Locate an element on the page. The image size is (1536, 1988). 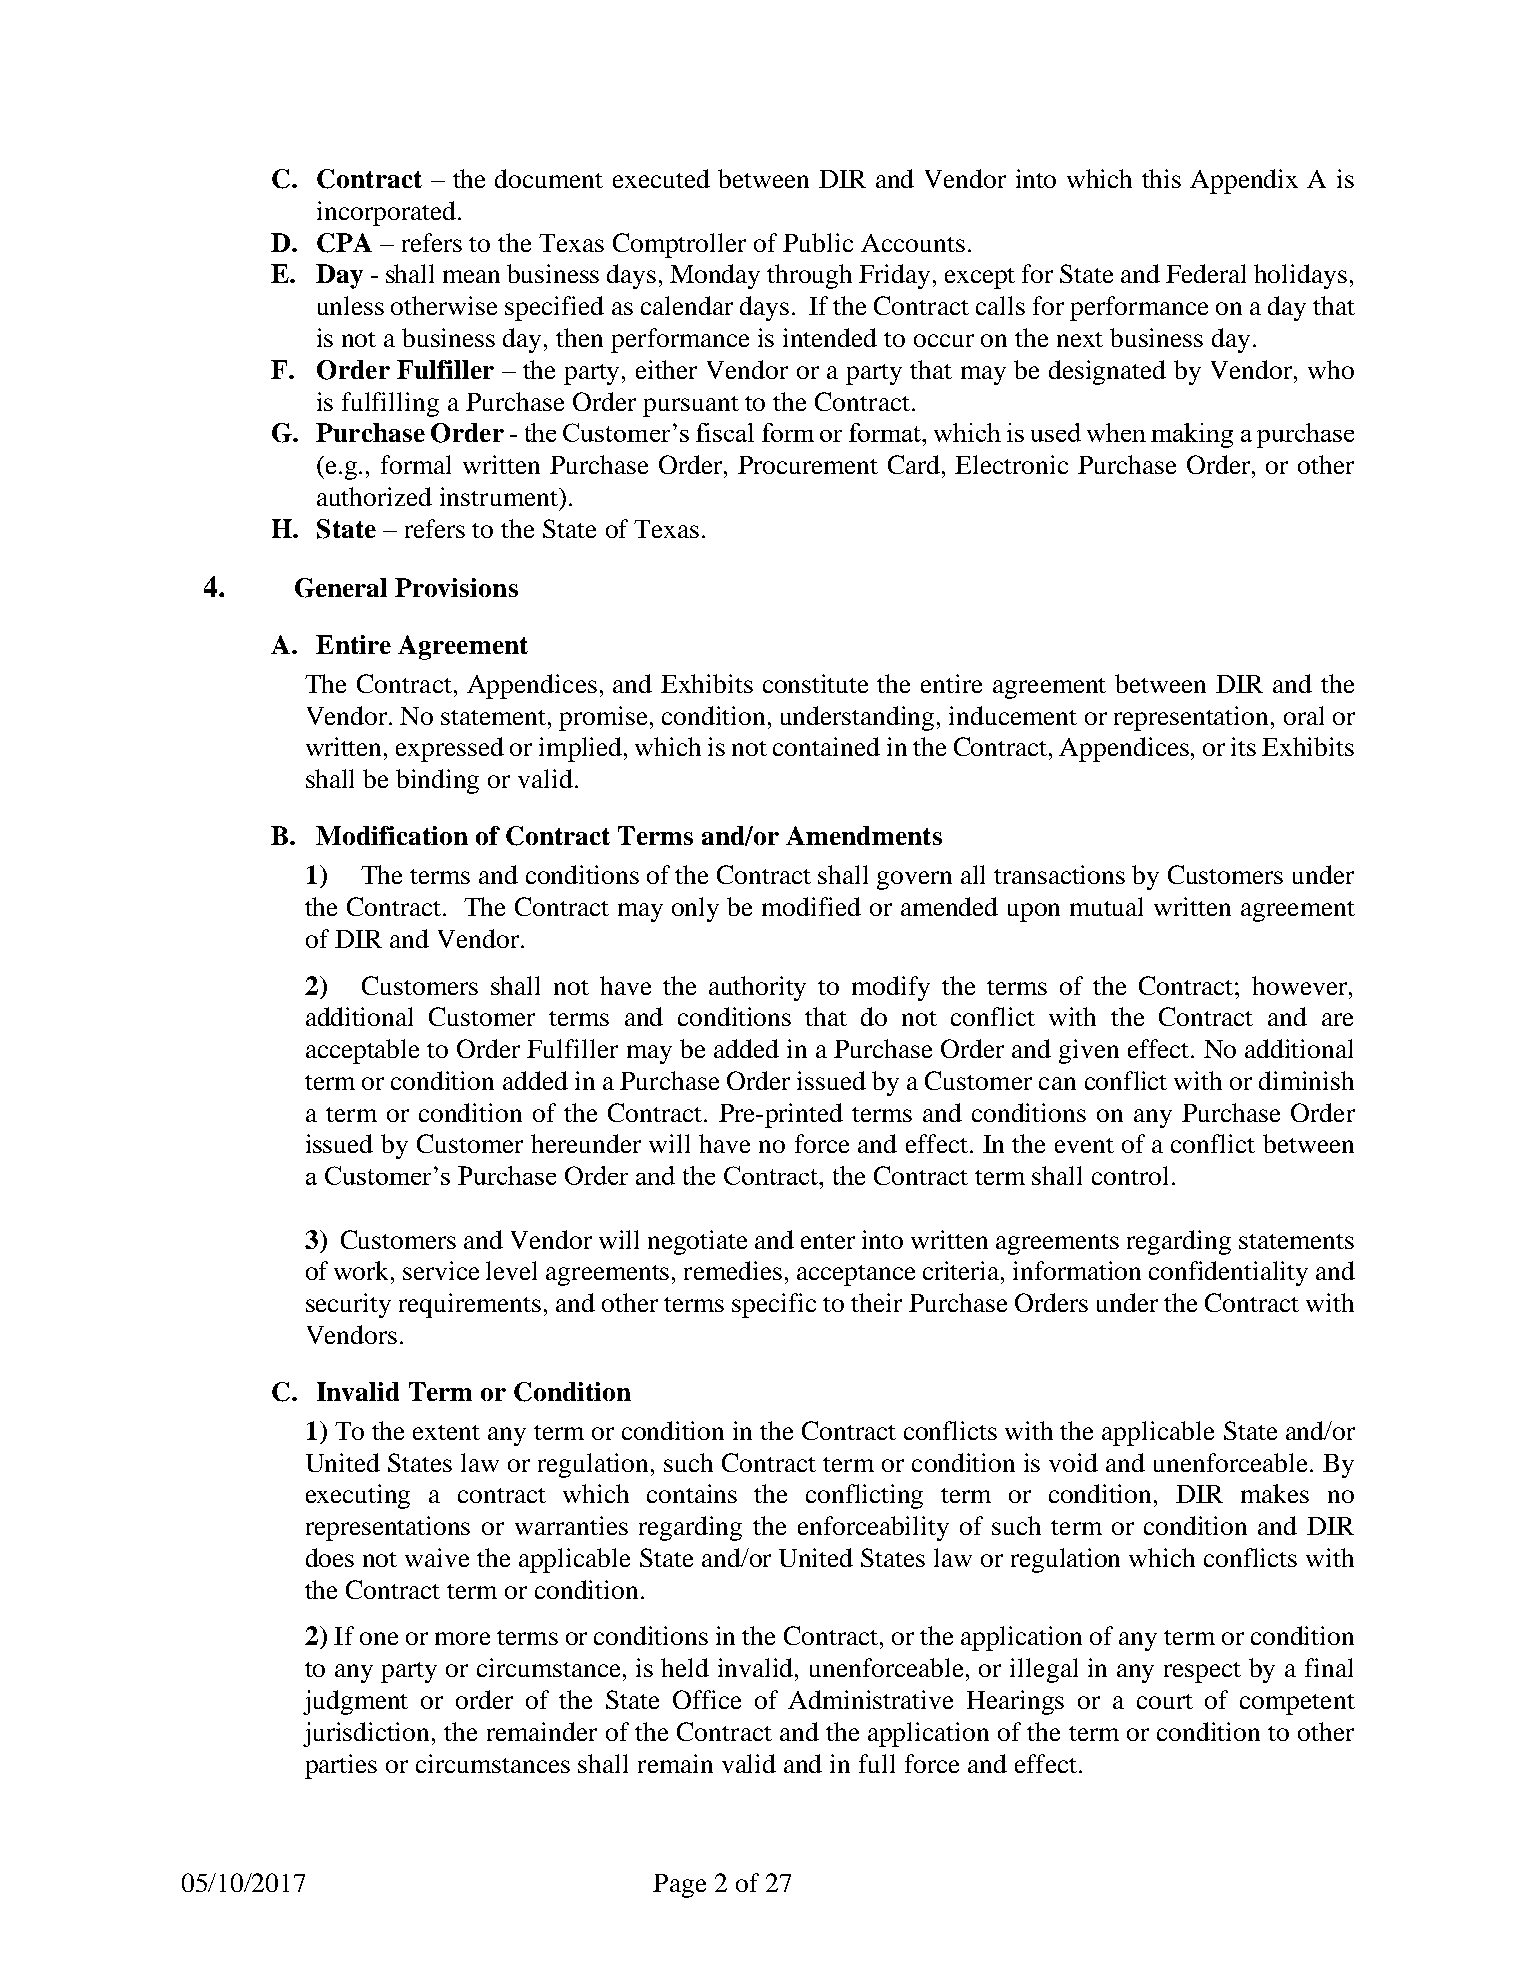
full is located at coordinates (877, 1763).
